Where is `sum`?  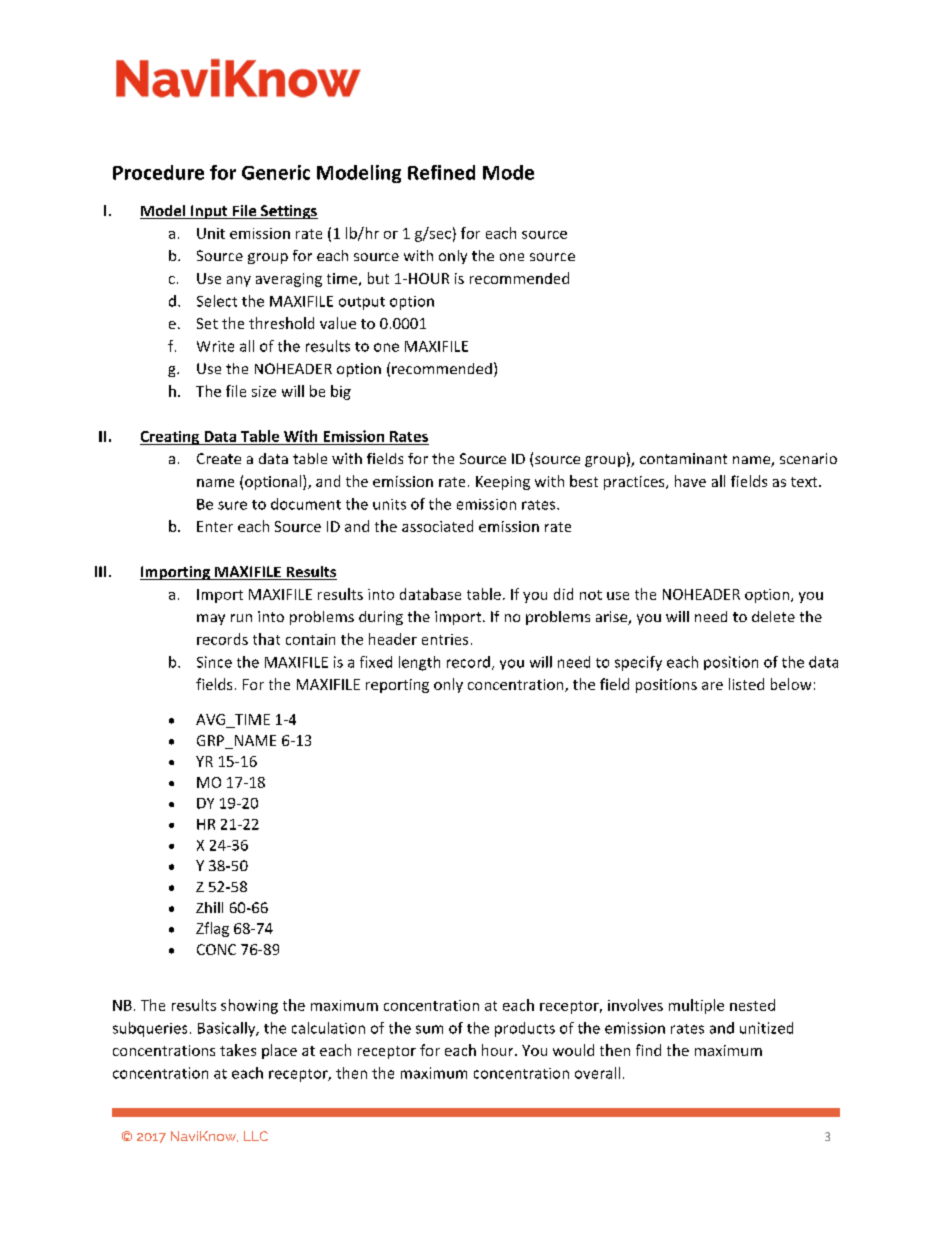
sum is located at coordinates (429, 1029).
